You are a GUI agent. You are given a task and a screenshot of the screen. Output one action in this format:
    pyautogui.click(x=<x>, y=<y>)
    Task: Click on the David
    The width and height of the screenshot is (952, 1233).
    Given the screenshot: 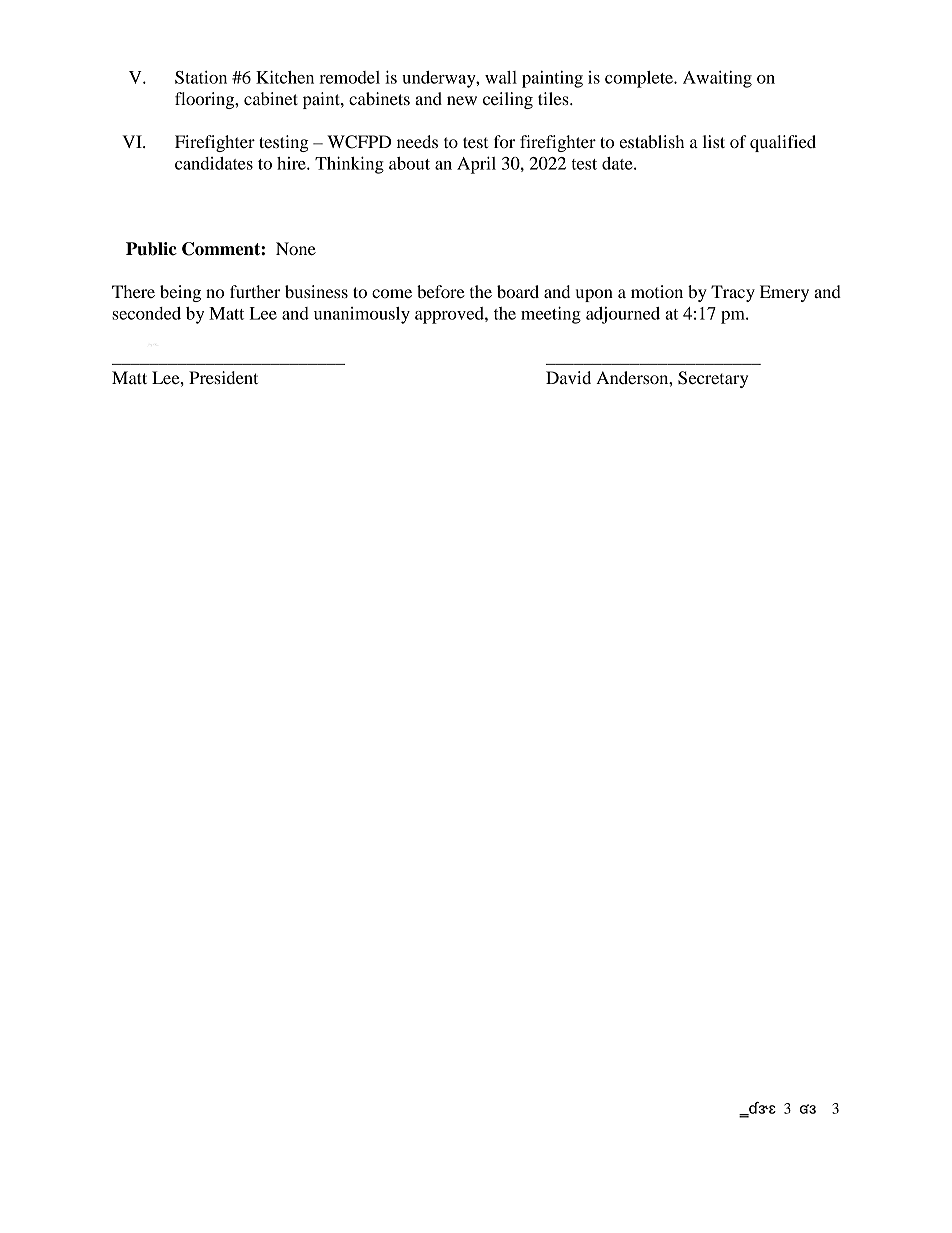 What is the action you would take?
    pyautogui.click(x=568, y=377)
